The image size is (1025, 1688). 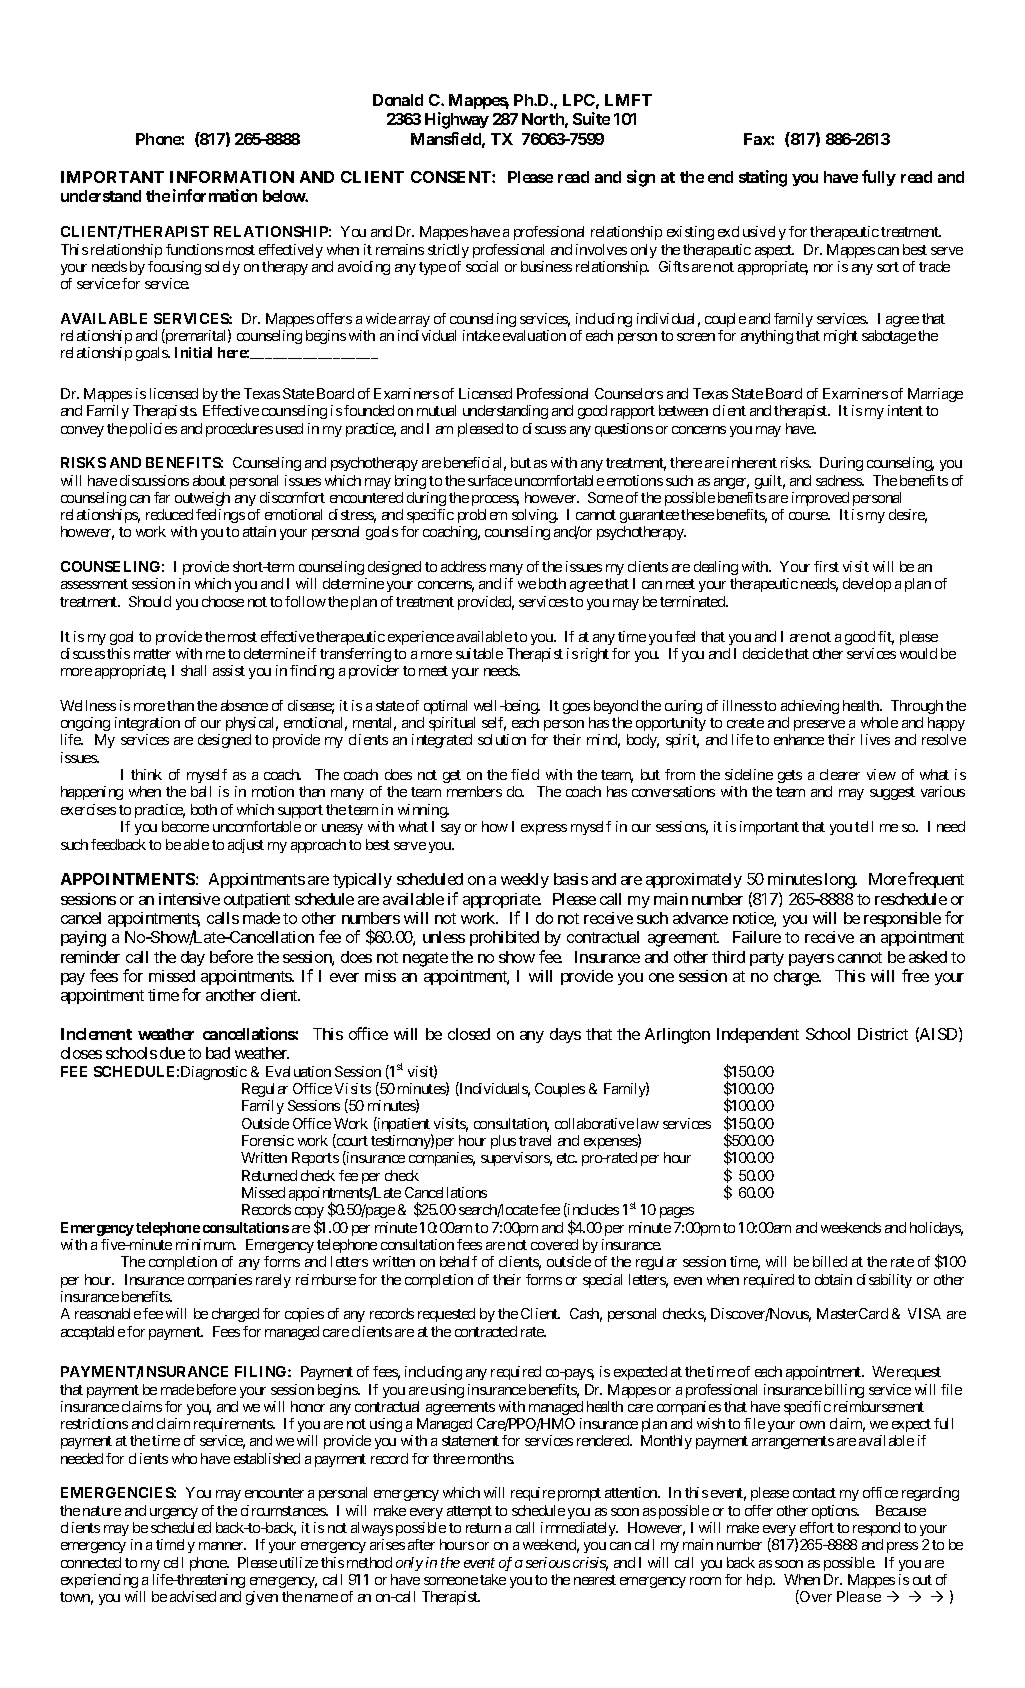 What do you see at coordinates (503, 1142) in the screenshot?
I see `plus` at bounding box center [503, 1142].
